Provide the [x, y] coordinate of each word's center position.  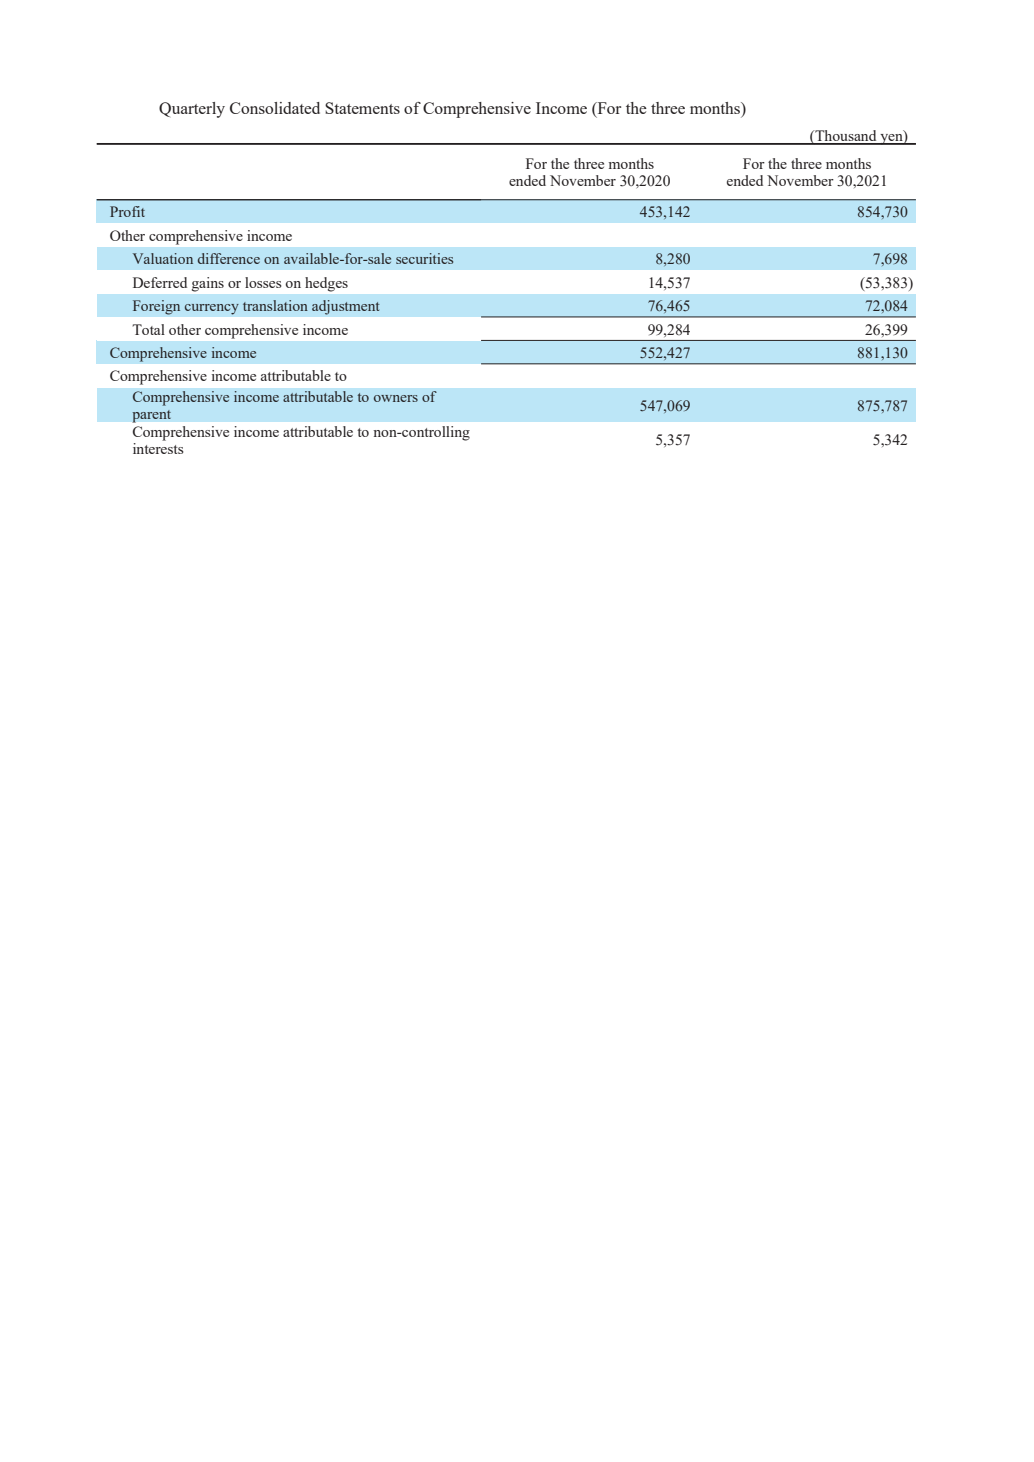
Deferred [160, 282]
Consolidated [275, 108]
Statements [362, 108]
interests [158, 448]
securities [424, 258]
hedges [326, 284]
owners [396, 398]
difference [229, 258]
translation [275, 305]
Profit [127, 211]
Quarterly [192, 110]
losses [263, 282]
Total [148, 329]
